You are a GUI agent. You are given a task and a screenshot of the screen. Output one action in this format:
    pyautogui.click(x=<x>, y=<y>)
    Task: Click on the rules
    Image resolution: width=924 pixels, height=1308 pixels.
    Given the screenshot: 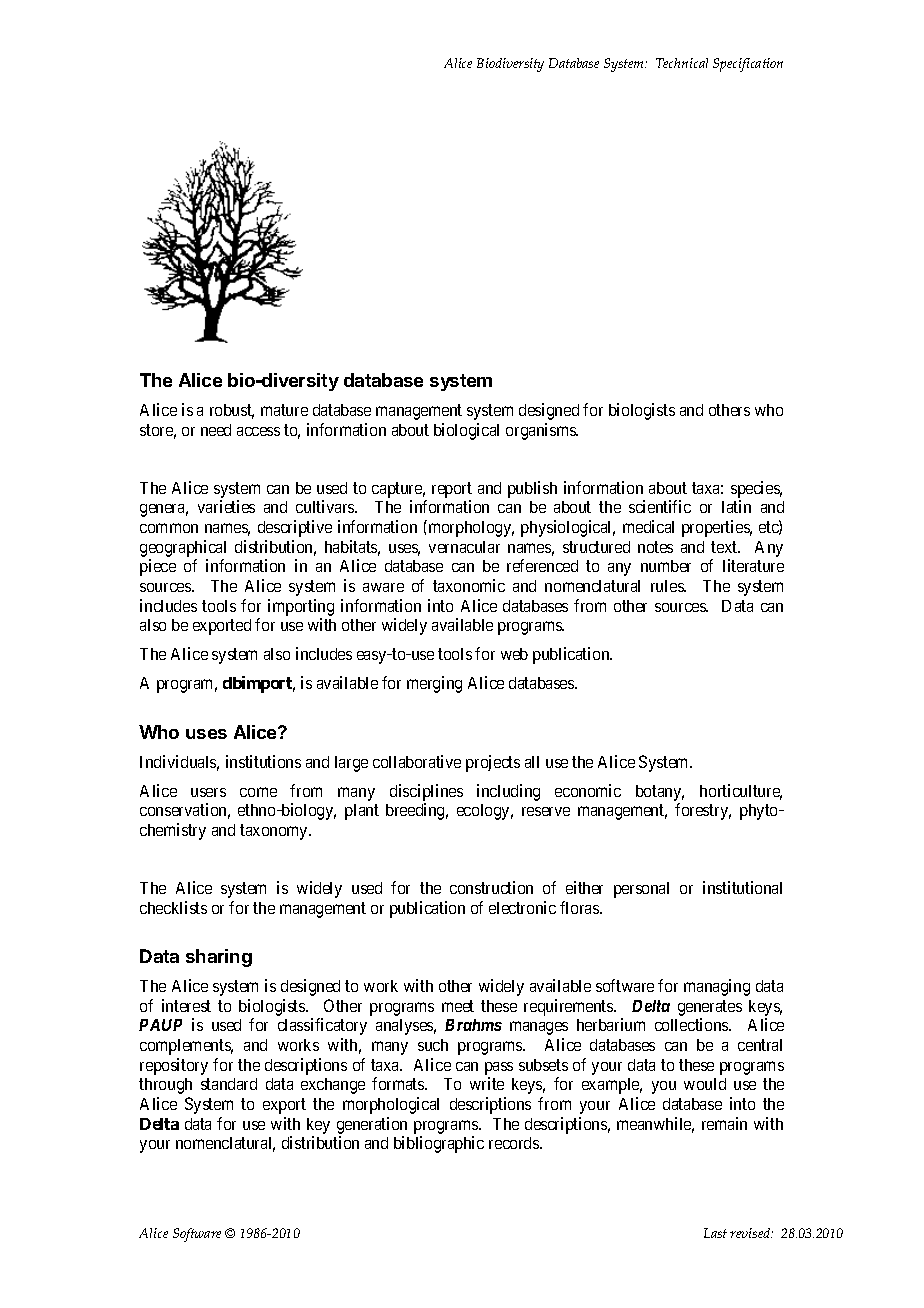 What is the action you would take?
    pyautogui.click(x=668, y=586)
